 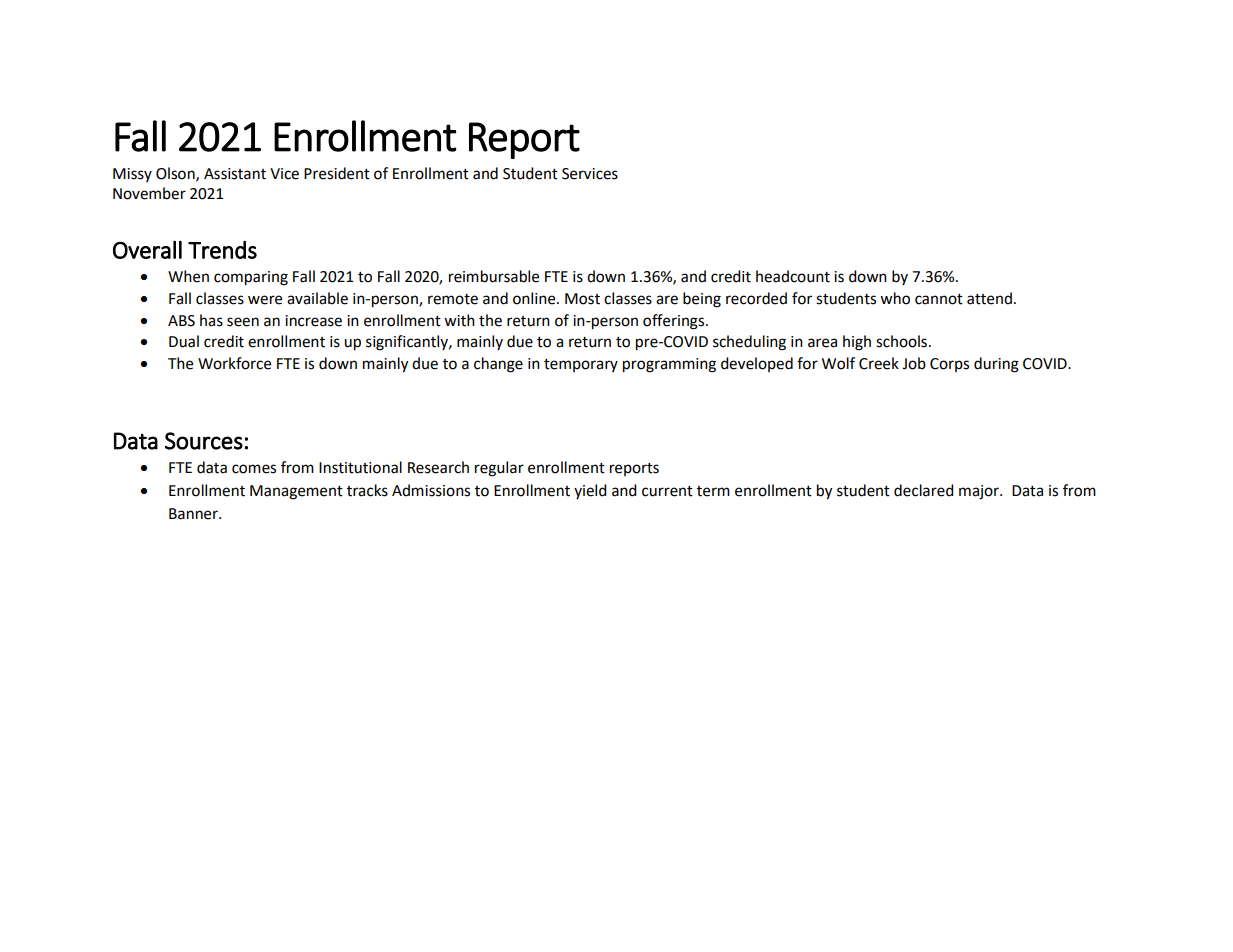 I want to click on yield, so click(x=590, y=491).
